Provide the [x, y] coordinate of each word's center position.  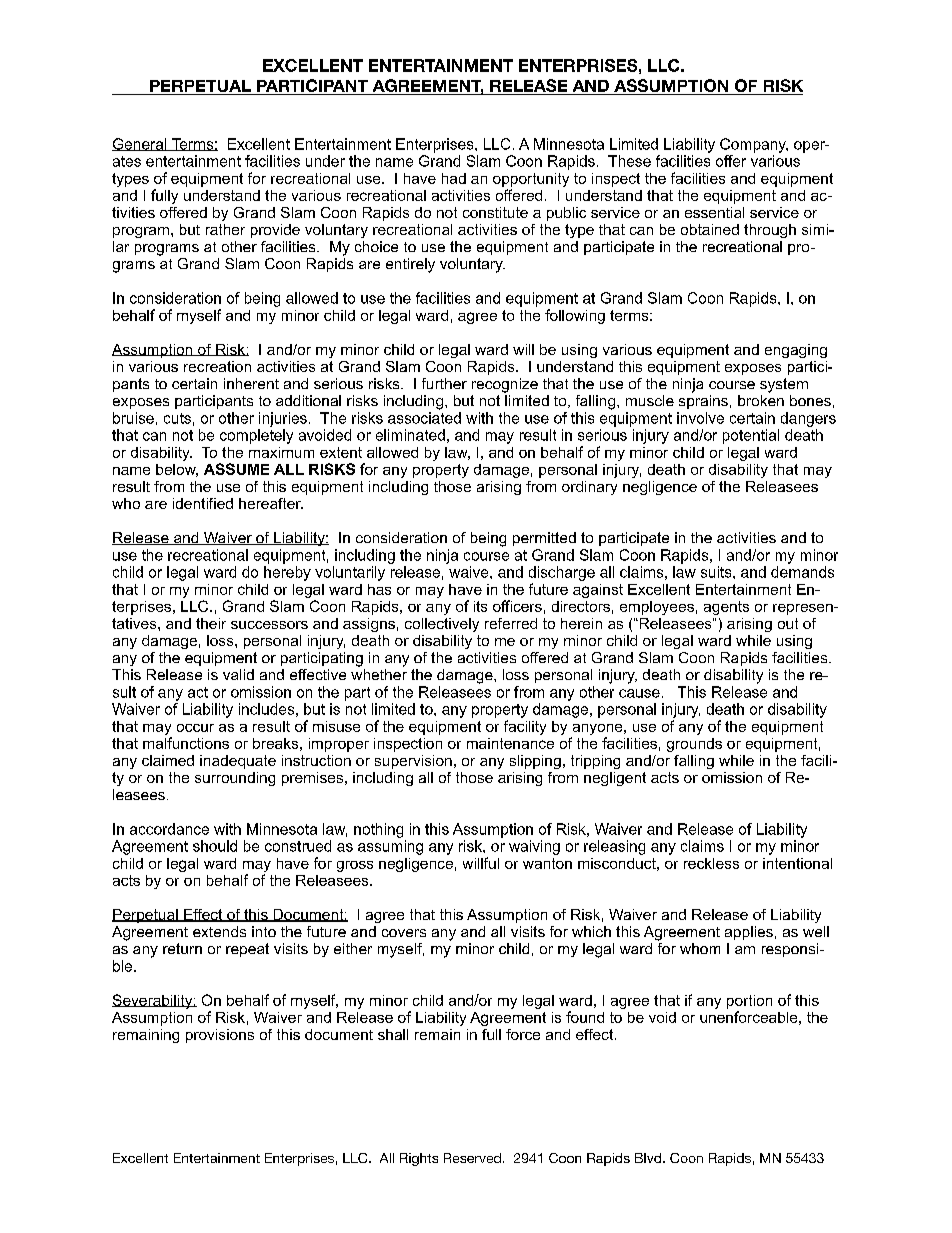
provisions [220, 1036]
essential [714, 212]
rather [225, 229]
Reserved [472, 1158]
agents [726, 608]
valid [238, 674]
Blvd [649, 1158]
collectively [442, 625]
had [454, 178]
